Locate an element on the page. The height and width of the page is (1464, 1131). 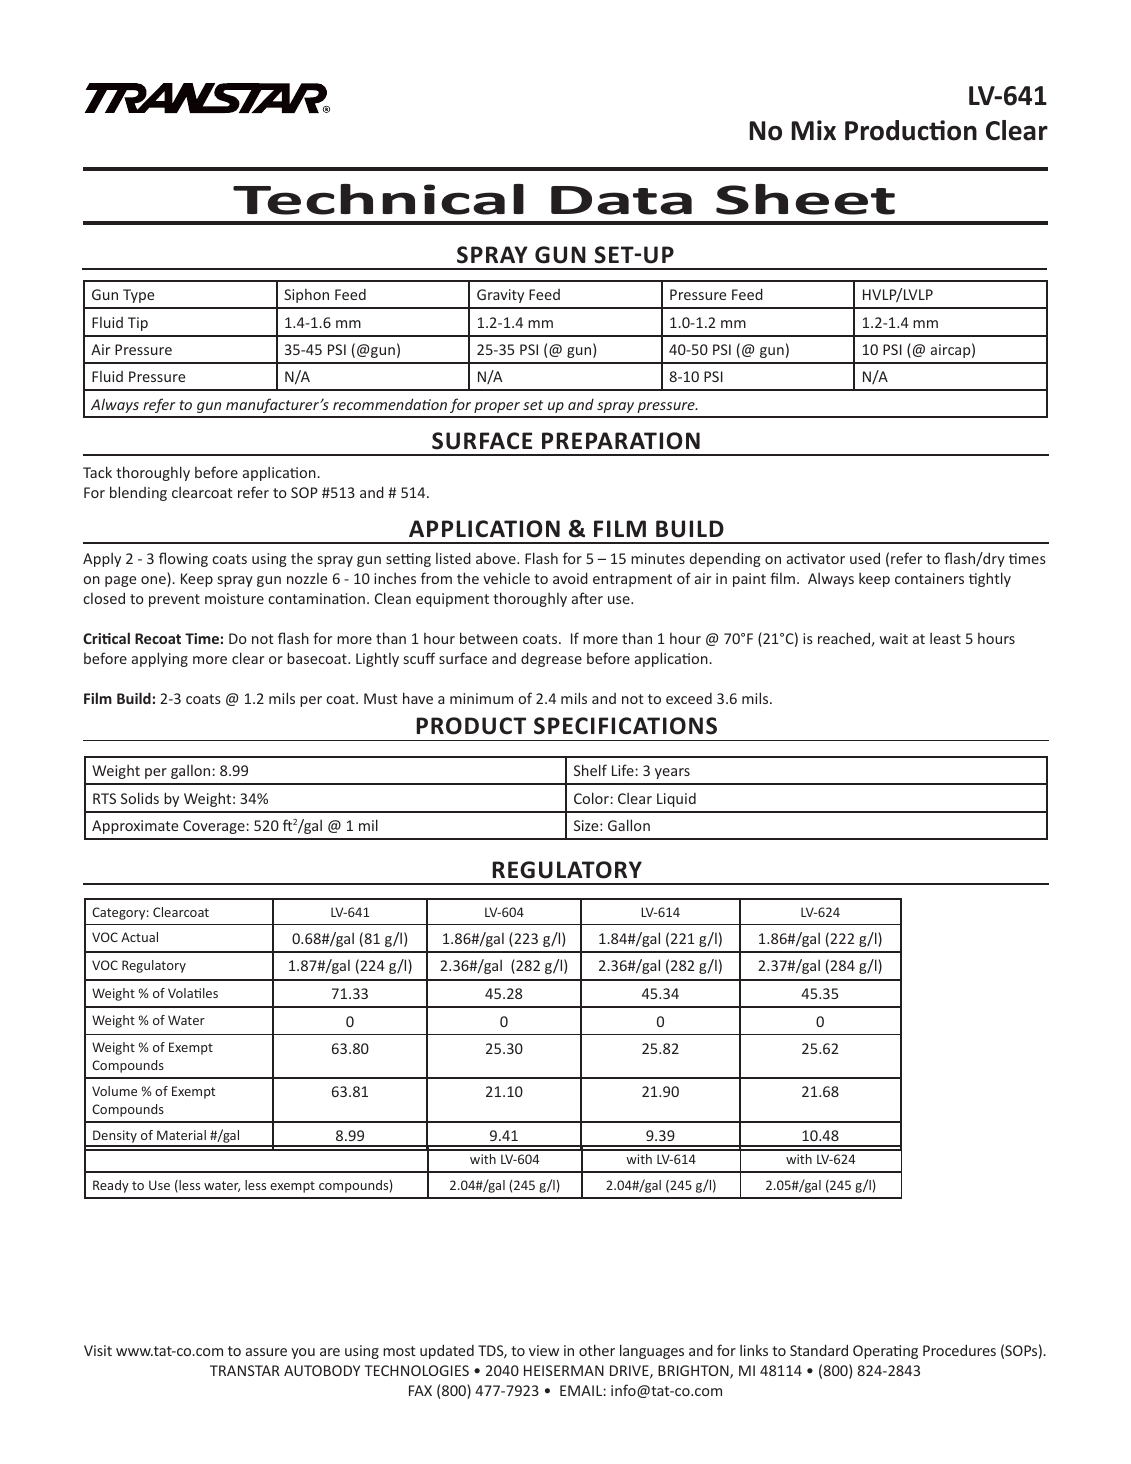
avoid is located at coordinates (570, 578).
